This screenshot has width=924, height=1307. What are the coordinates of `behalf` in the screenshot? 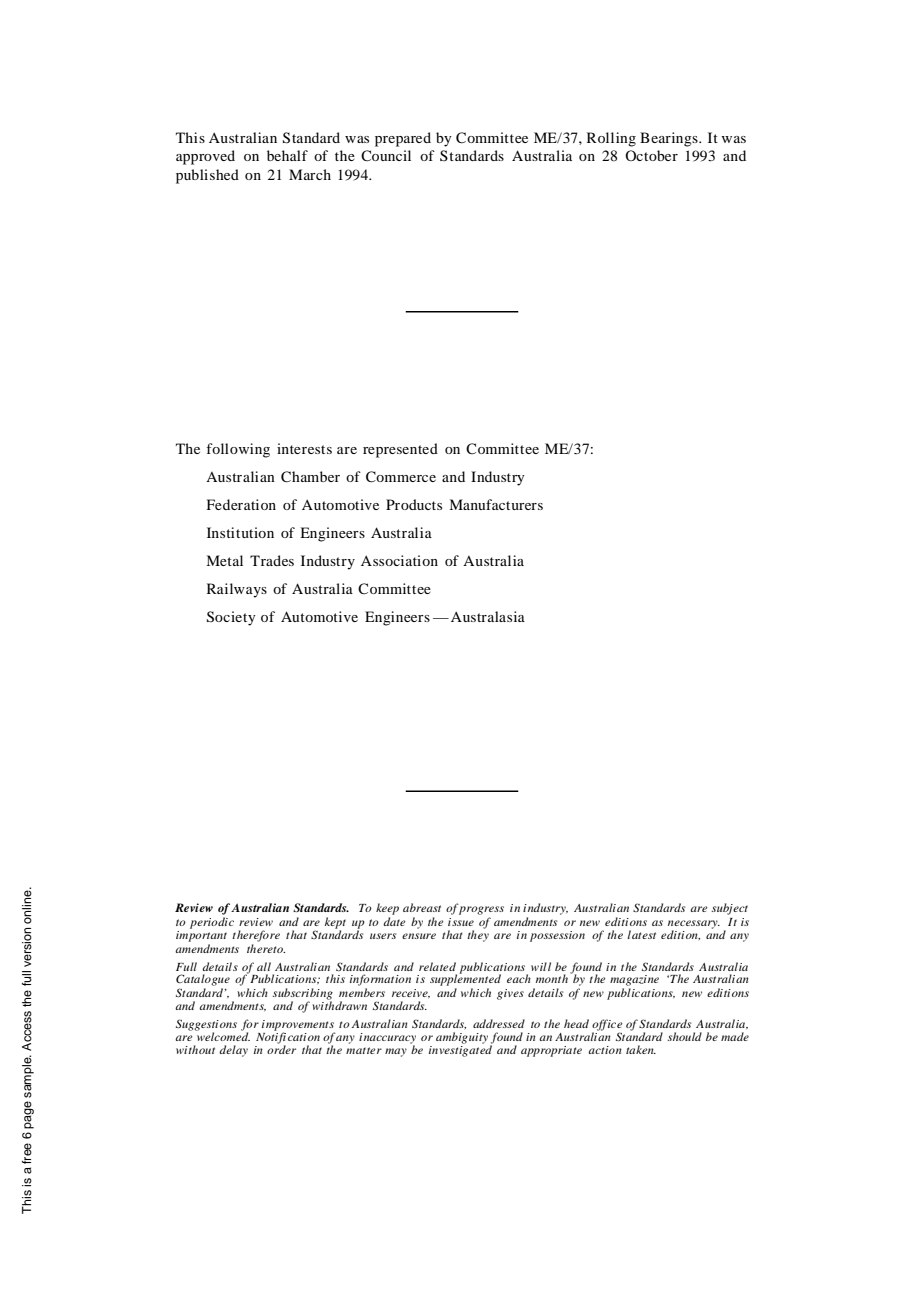 It's located at (287, 155).
